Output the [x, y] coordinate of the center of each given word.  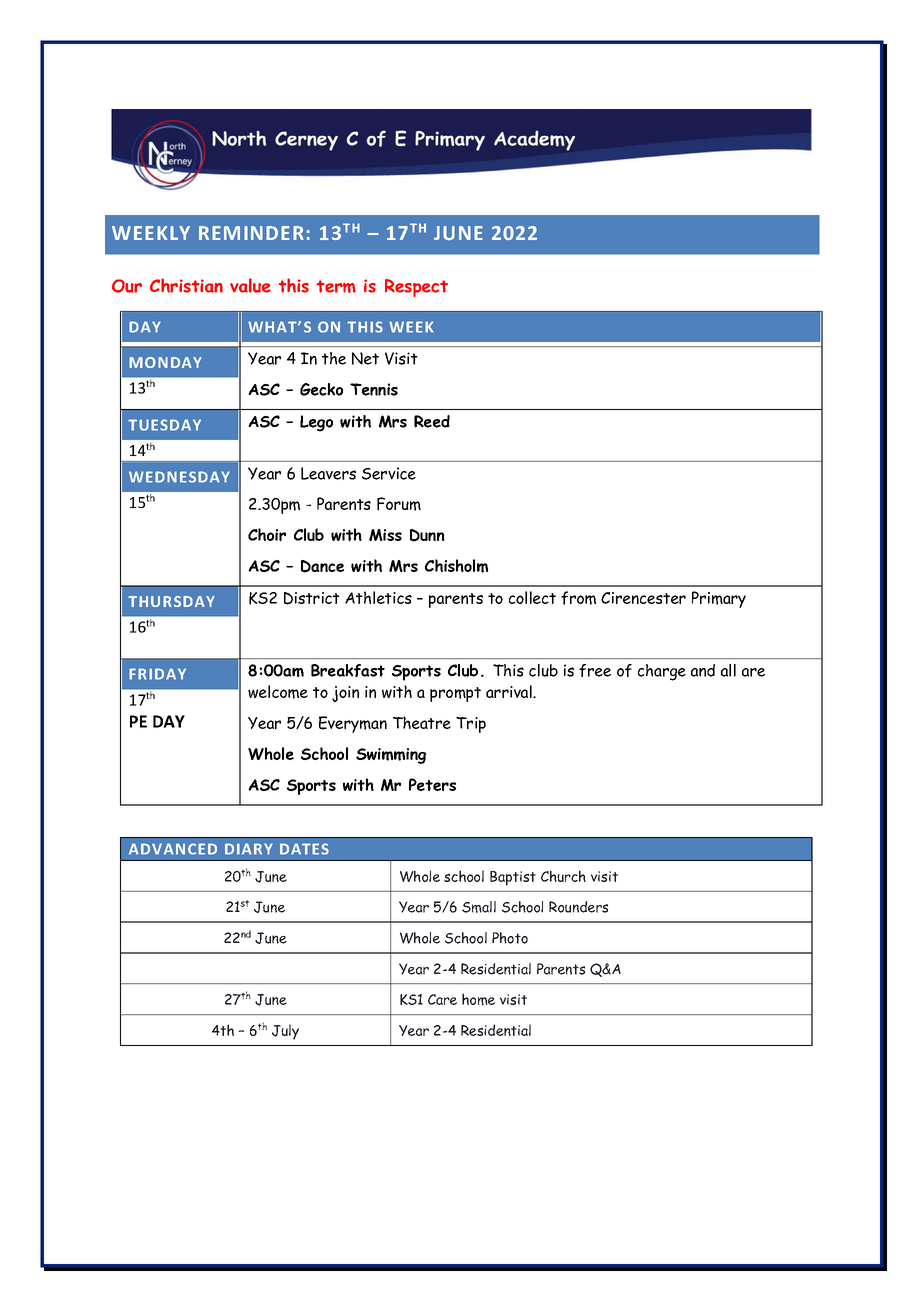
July [285, 1032]
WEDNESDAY [179, 477]
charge [662, 672]
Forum [399, 504]
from [578, 598]
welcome [278, 692]
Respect [416, 288]
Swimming [391, 756]
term [336, 286]
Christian [186, 285]
